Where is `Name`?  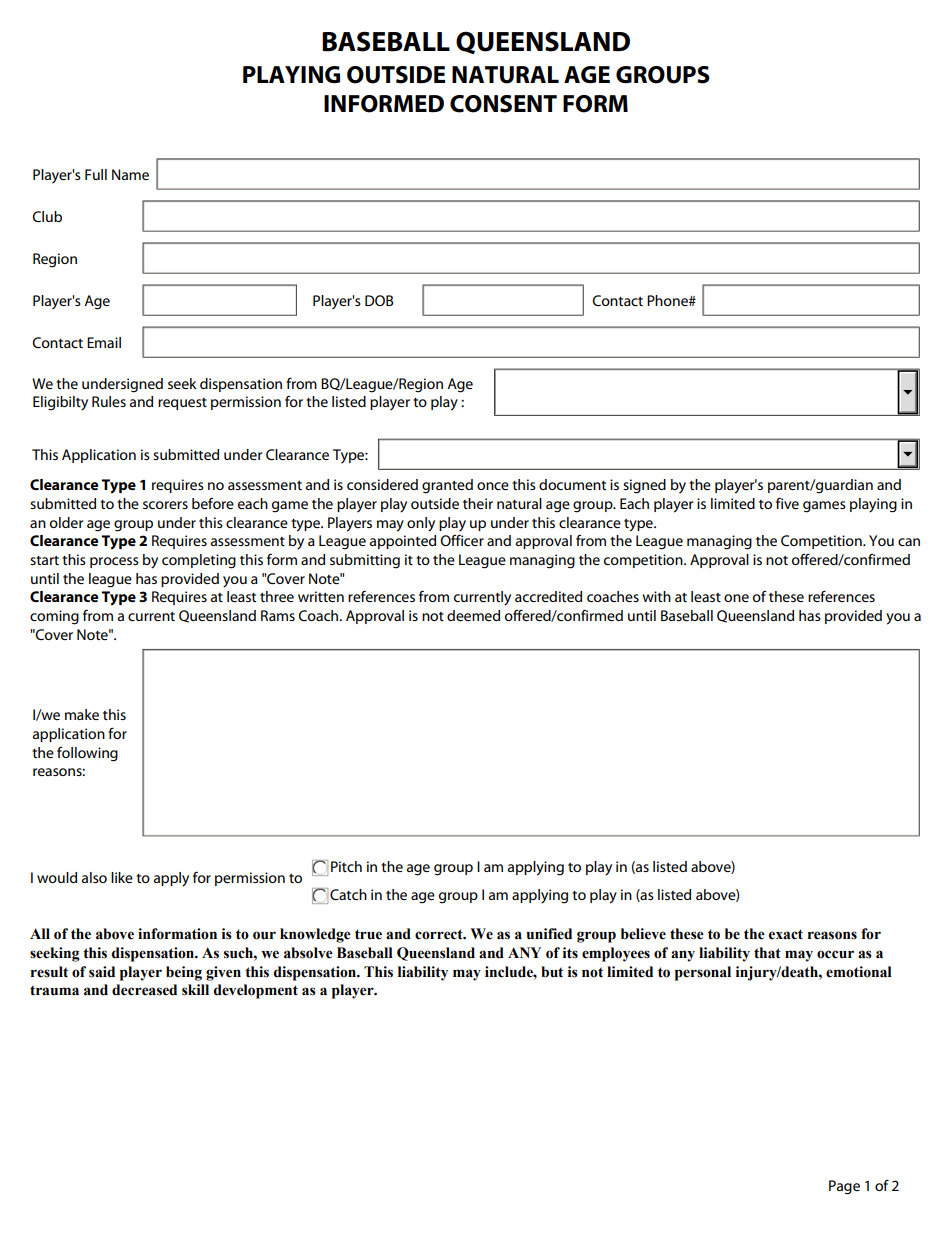 Name is located at coordinates (130, 174).
